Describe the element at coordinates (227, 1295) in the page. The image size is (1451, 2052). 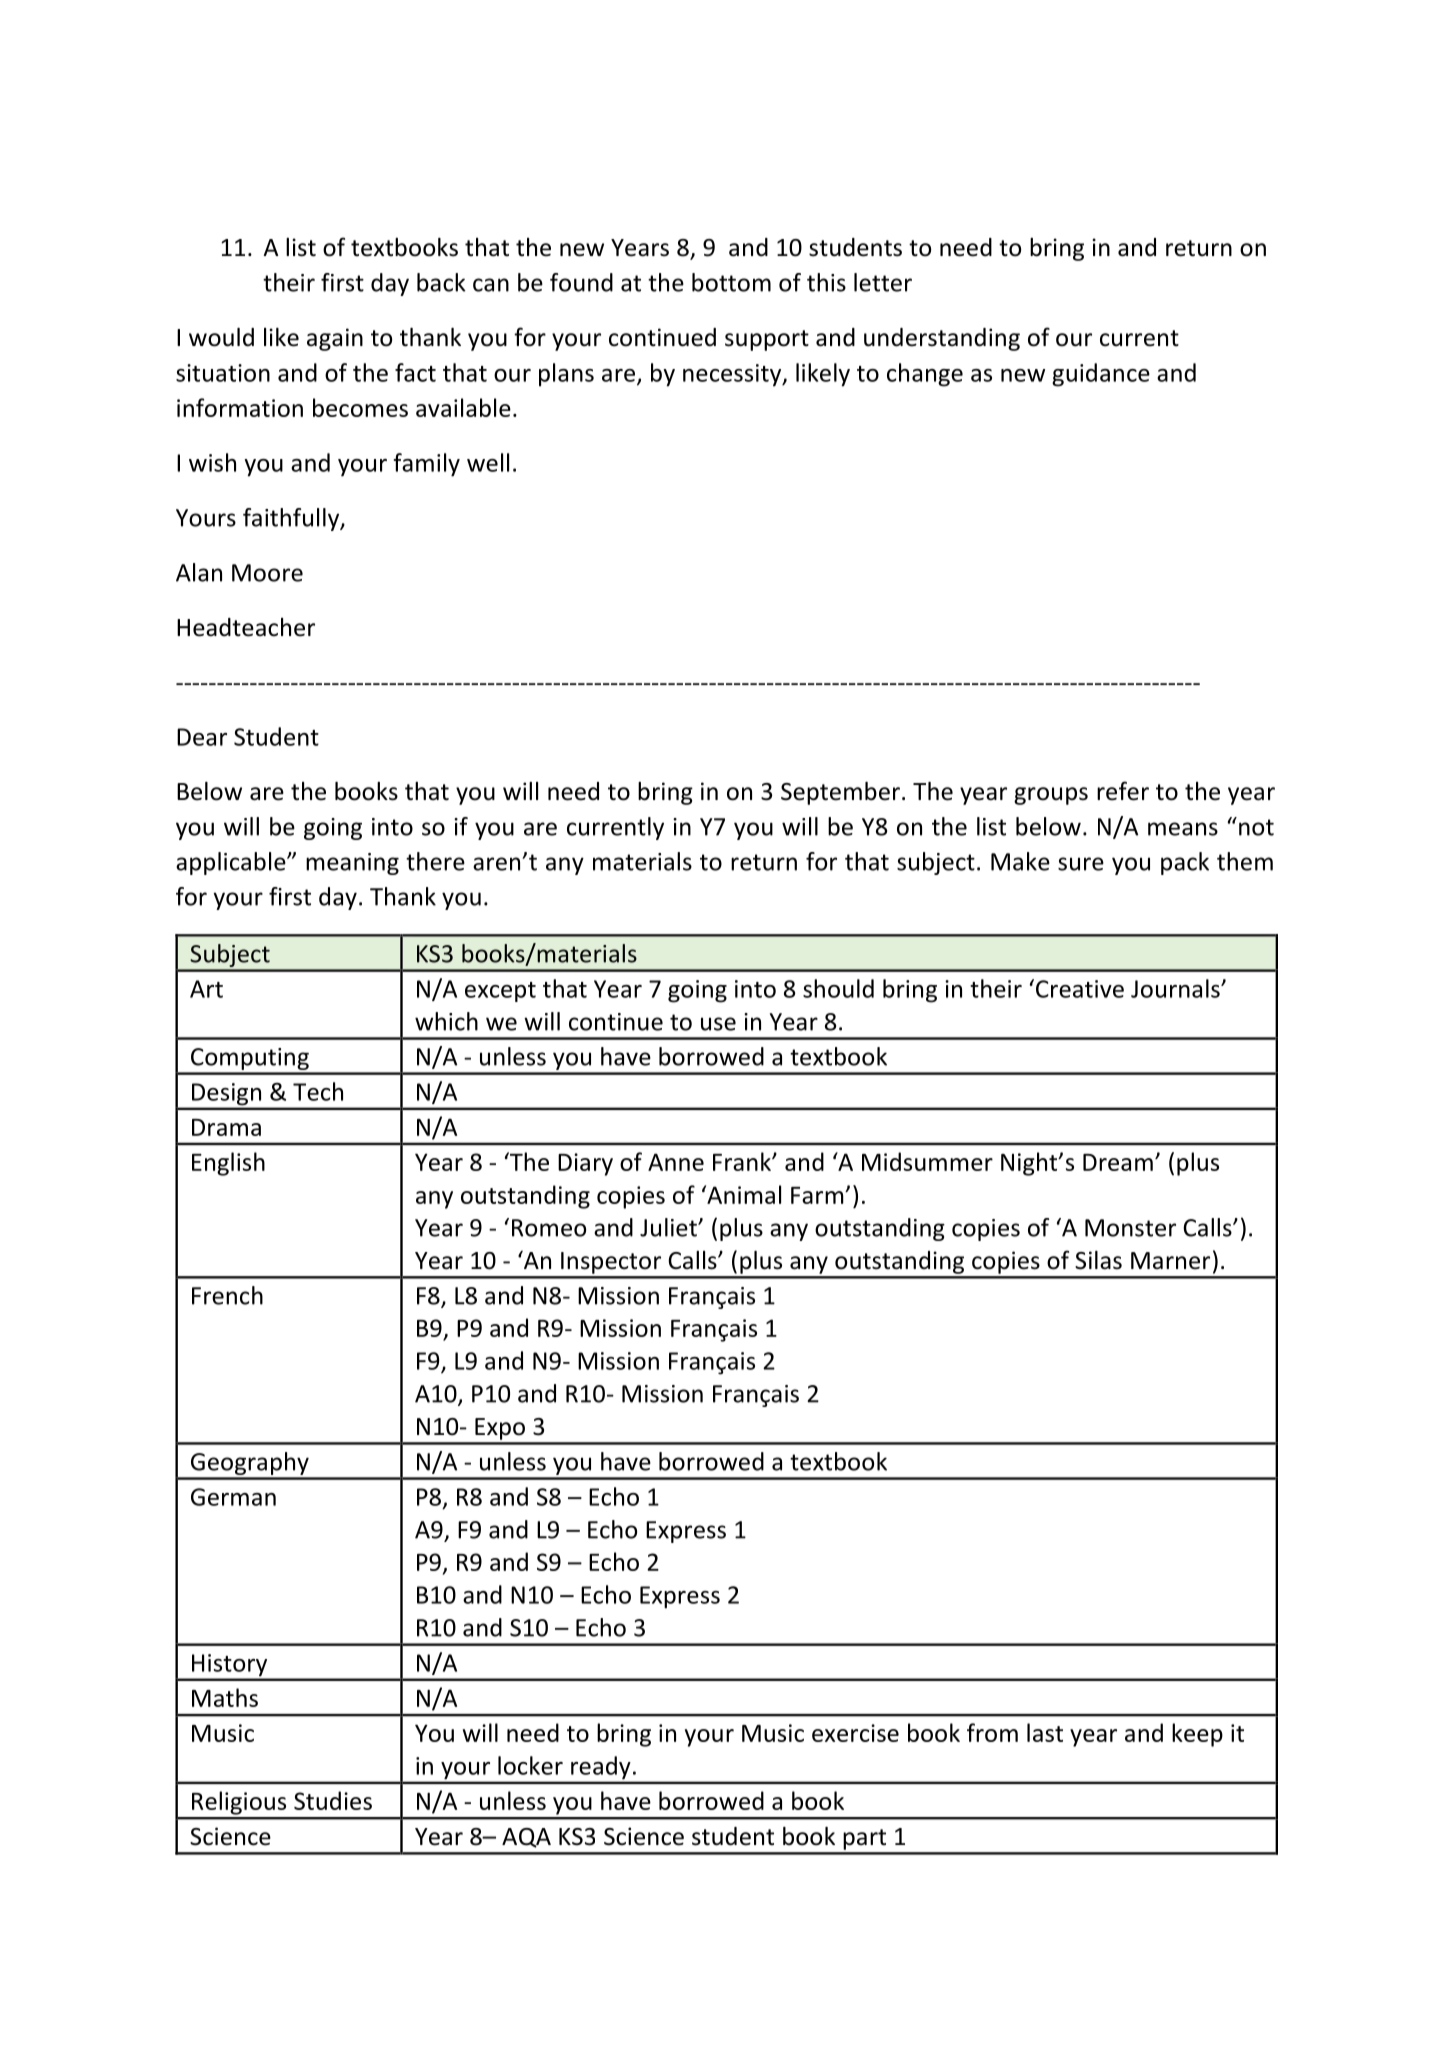
I see `French` at that location.
